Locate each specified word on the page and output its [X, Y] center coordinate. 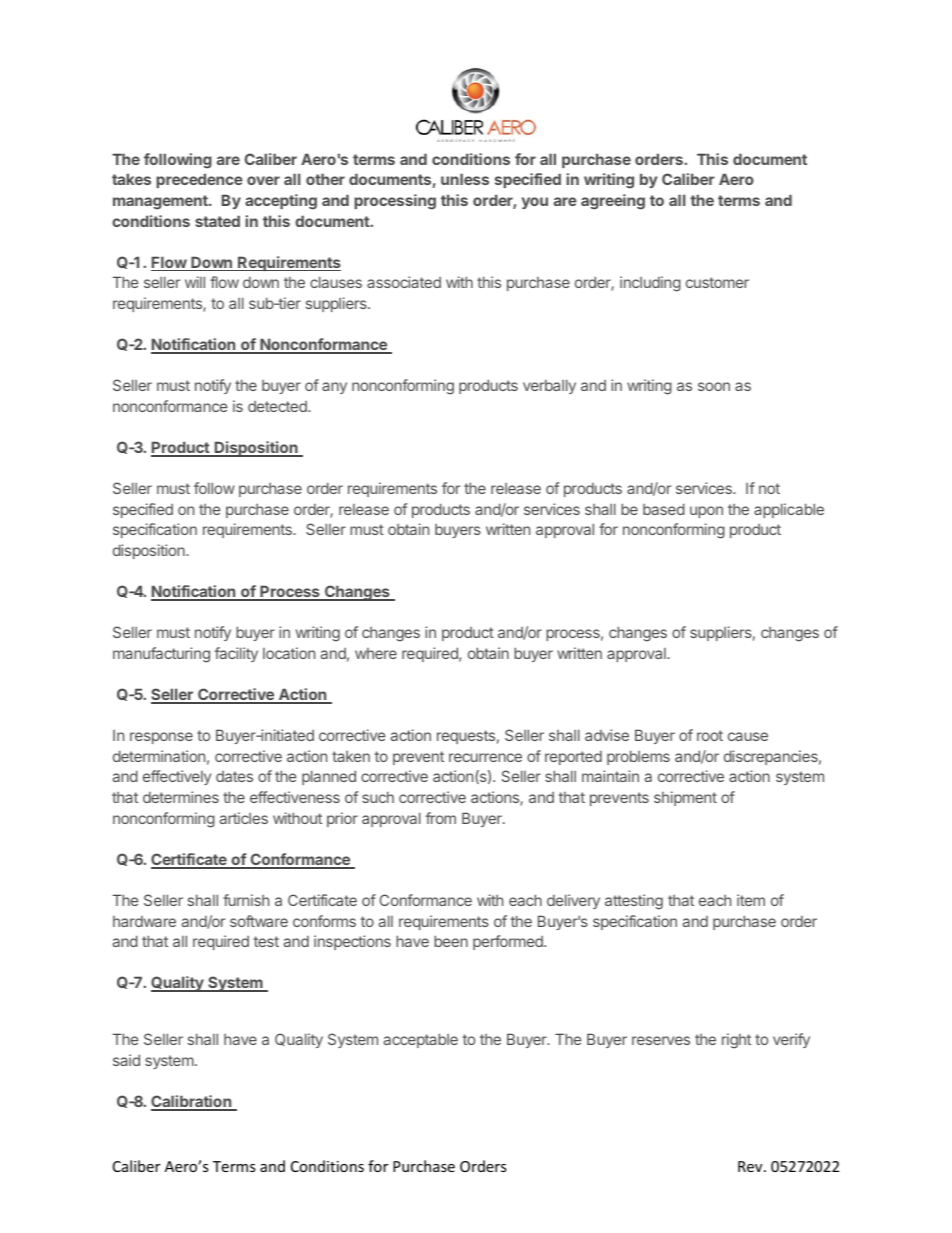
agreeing [613, 202]
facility [236, 654]
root [710, 735]
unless [465, 179]
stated [217, 221]
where [376, 653]
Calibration [192, 1102]
